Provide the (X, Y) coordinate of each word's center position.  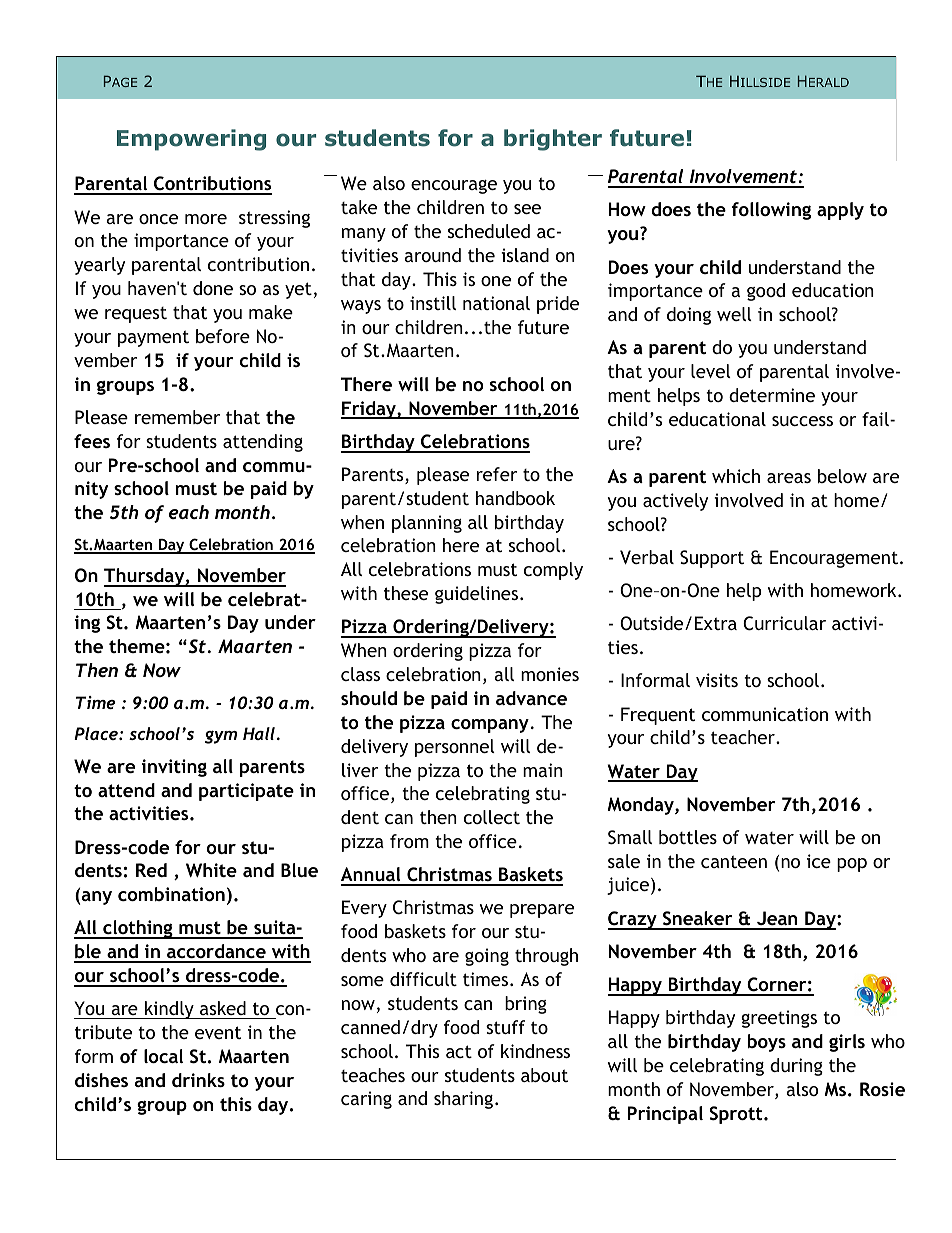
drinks (198, 1080)
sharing (463, 1100)
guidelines (478, 595)
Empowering (191, 140)
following (771, 211)
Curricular (784, 623)
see (527, 209)
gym (221, 737)
